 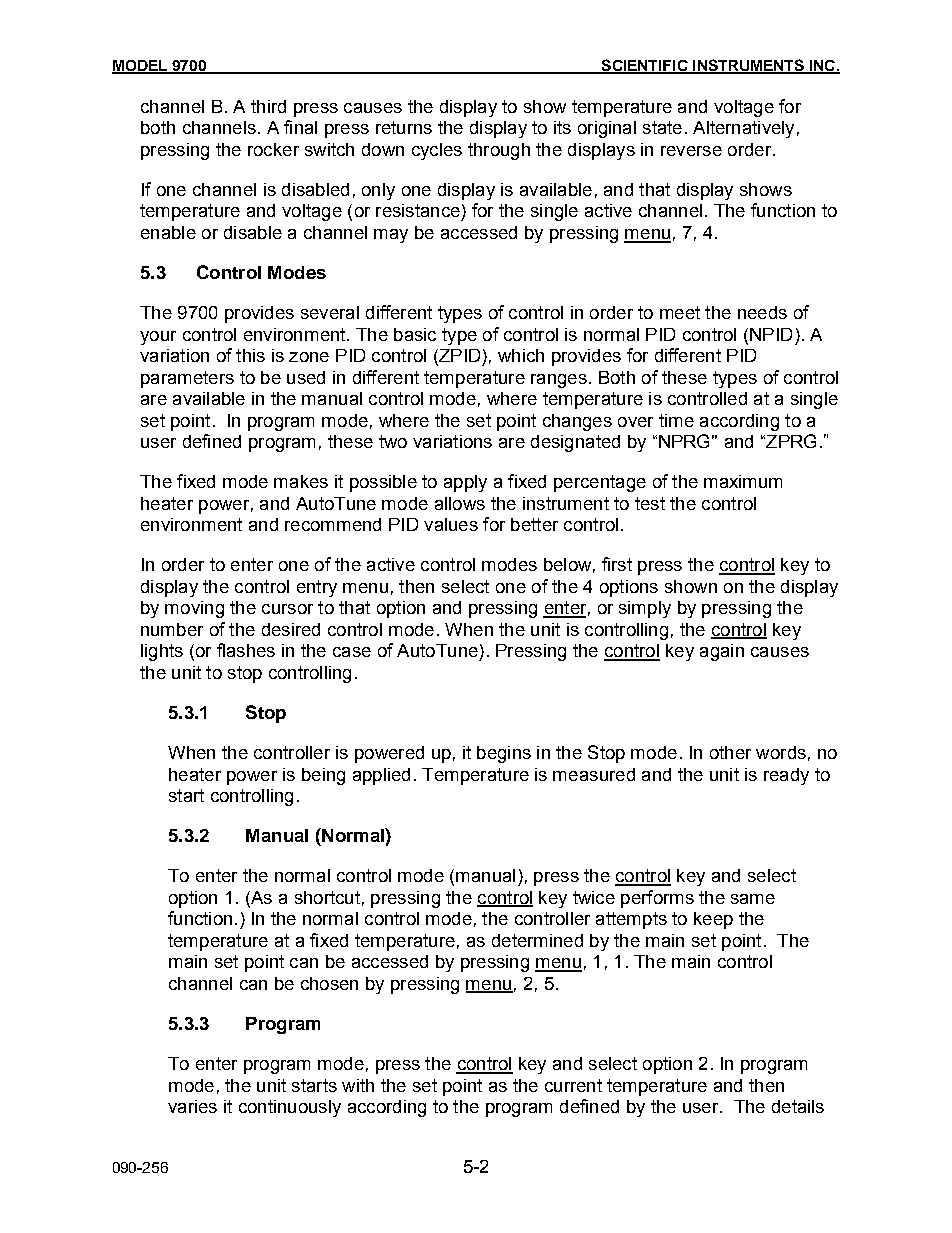 What do you see at coordinates (499, 151) in the page?
I see `through` at bounding box center [499, 151].
